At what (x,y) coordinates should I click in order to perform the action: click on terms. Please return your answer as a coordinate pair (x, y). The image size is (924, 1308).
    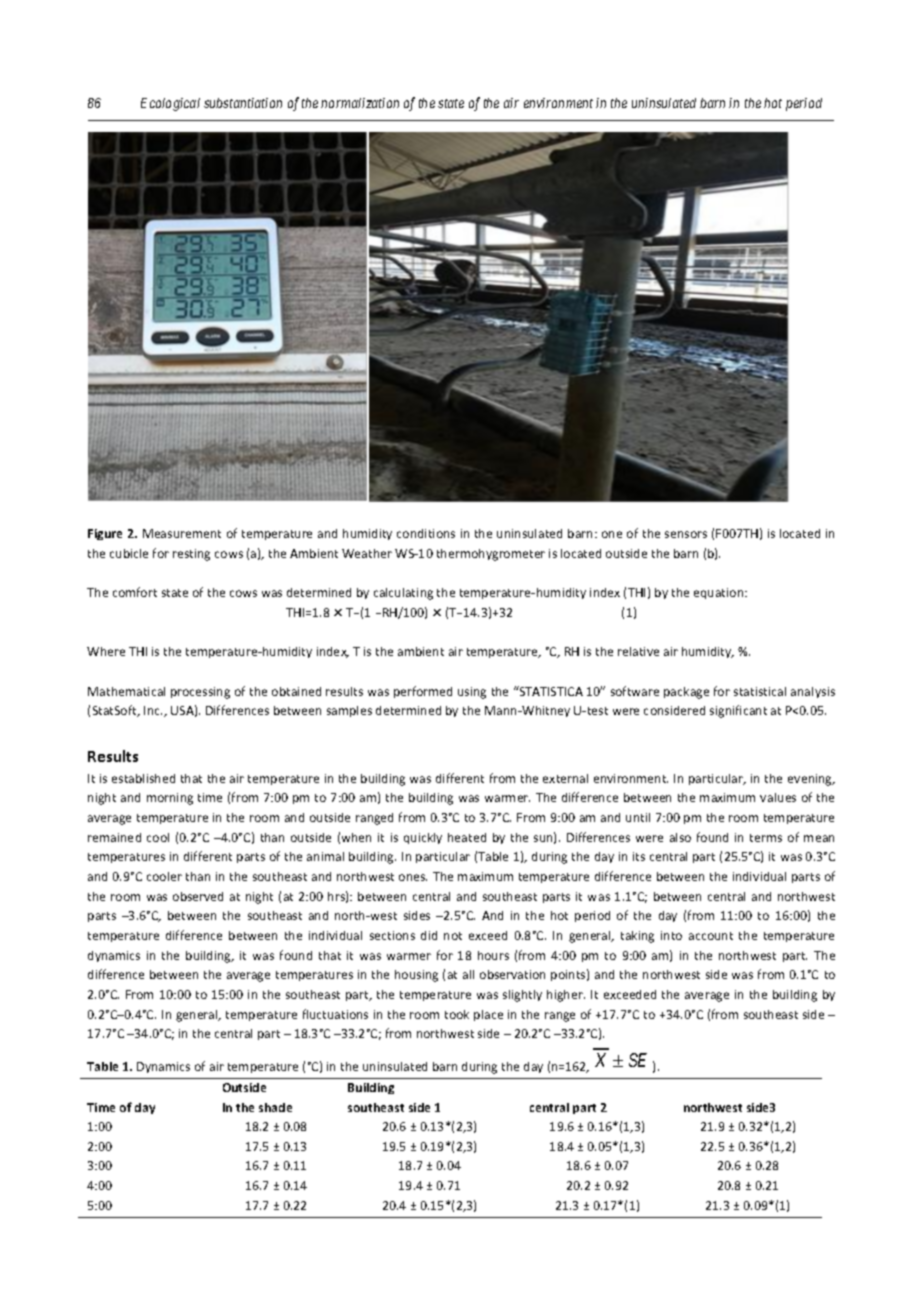
    Looking at the image, I should click on (766, 838).
